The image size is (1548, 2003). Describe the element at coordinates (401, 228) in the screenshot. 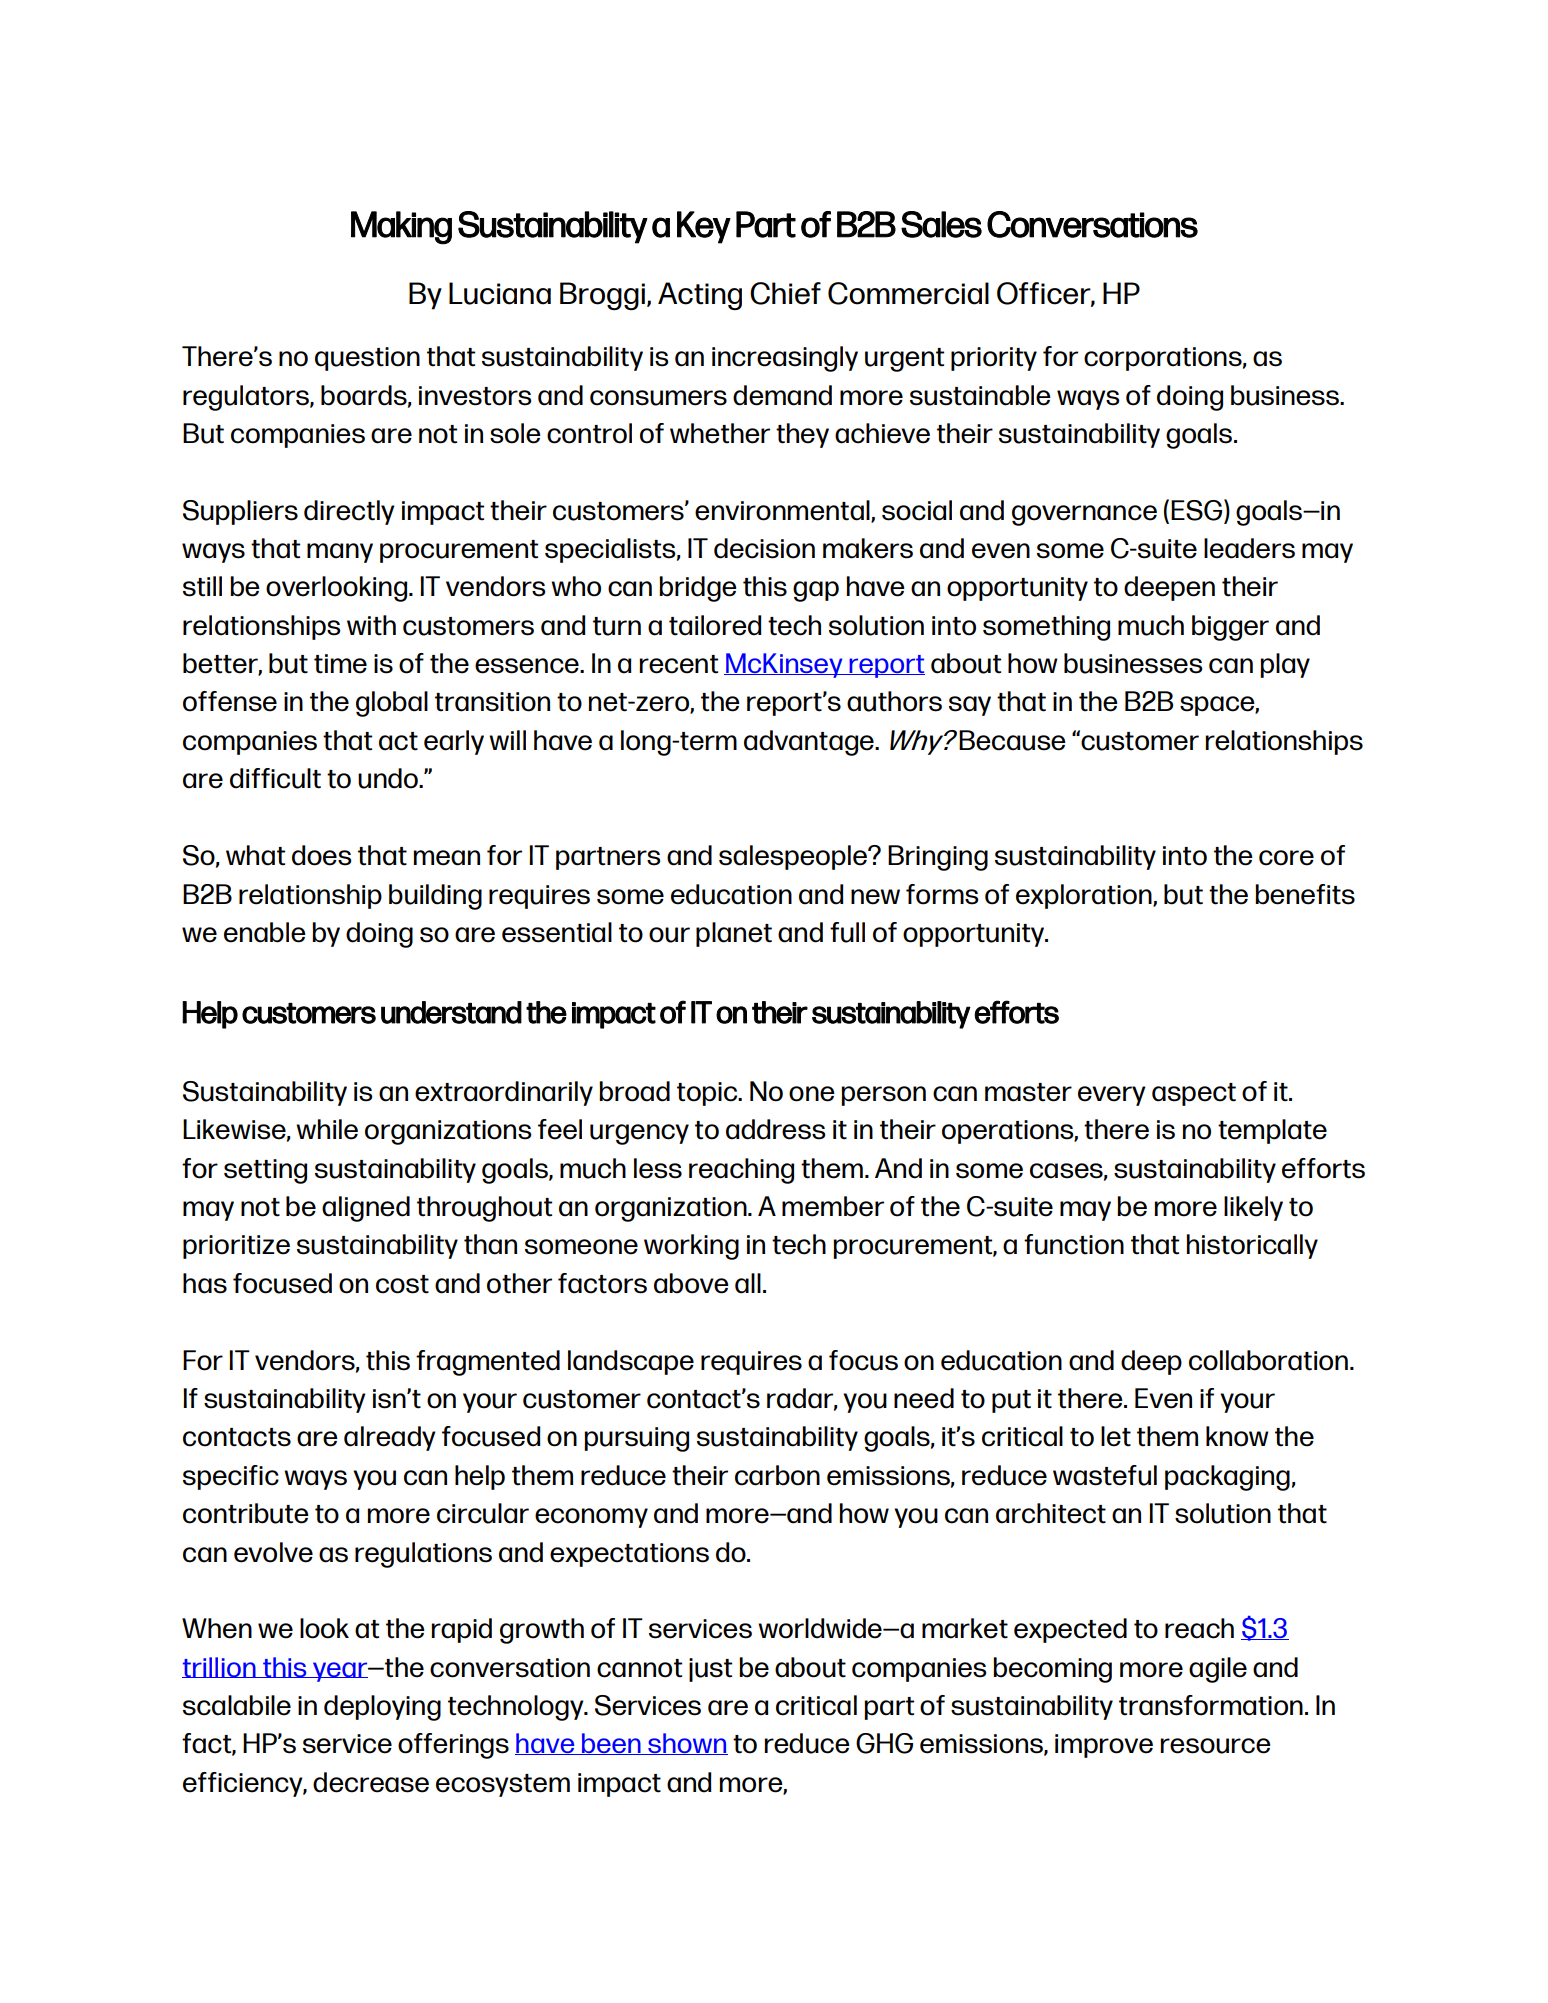

I see `Making` at that location.
